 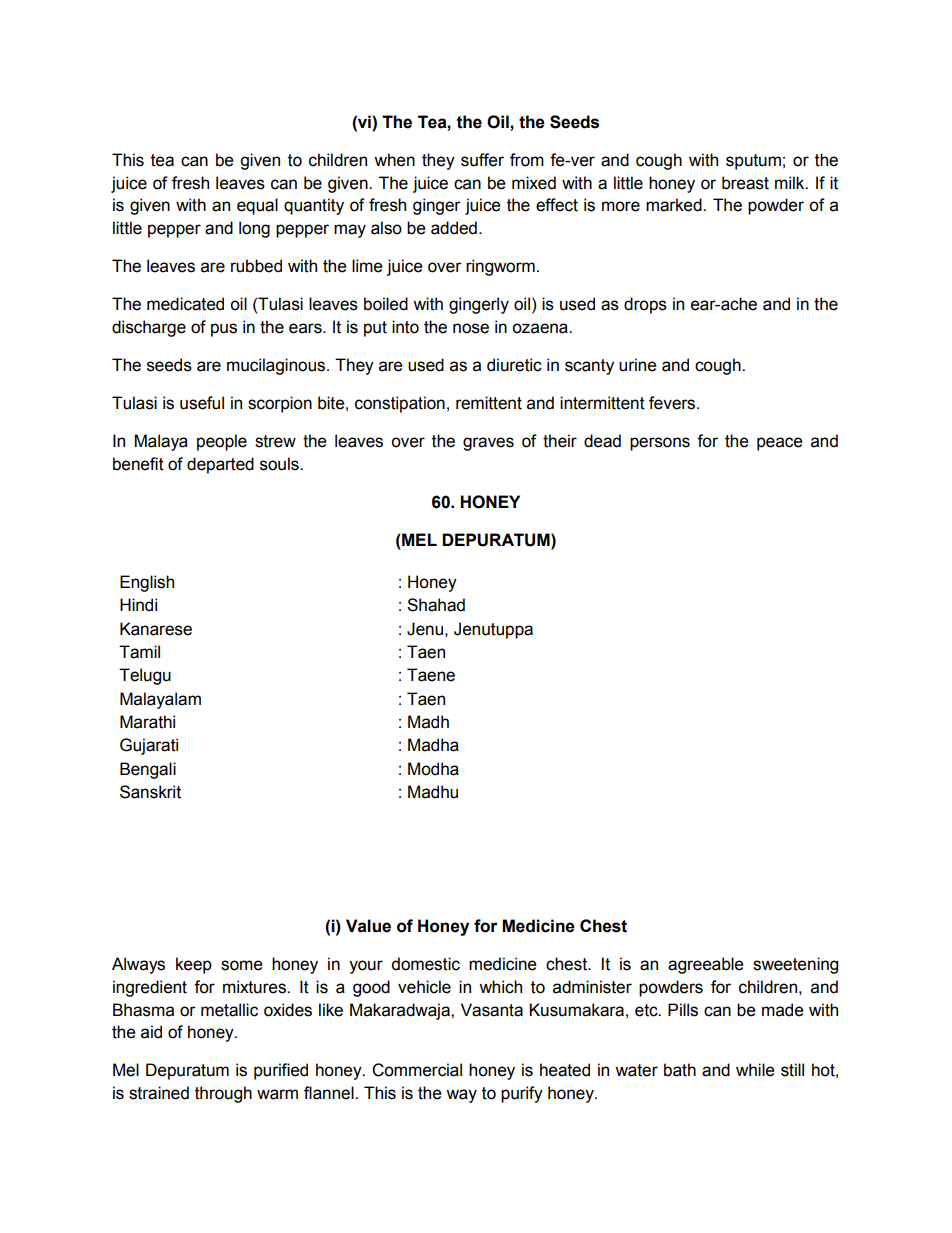 What do you see at coordinates (745, 183) in the page?
I see `breast` at bounding box center [745, 183].
